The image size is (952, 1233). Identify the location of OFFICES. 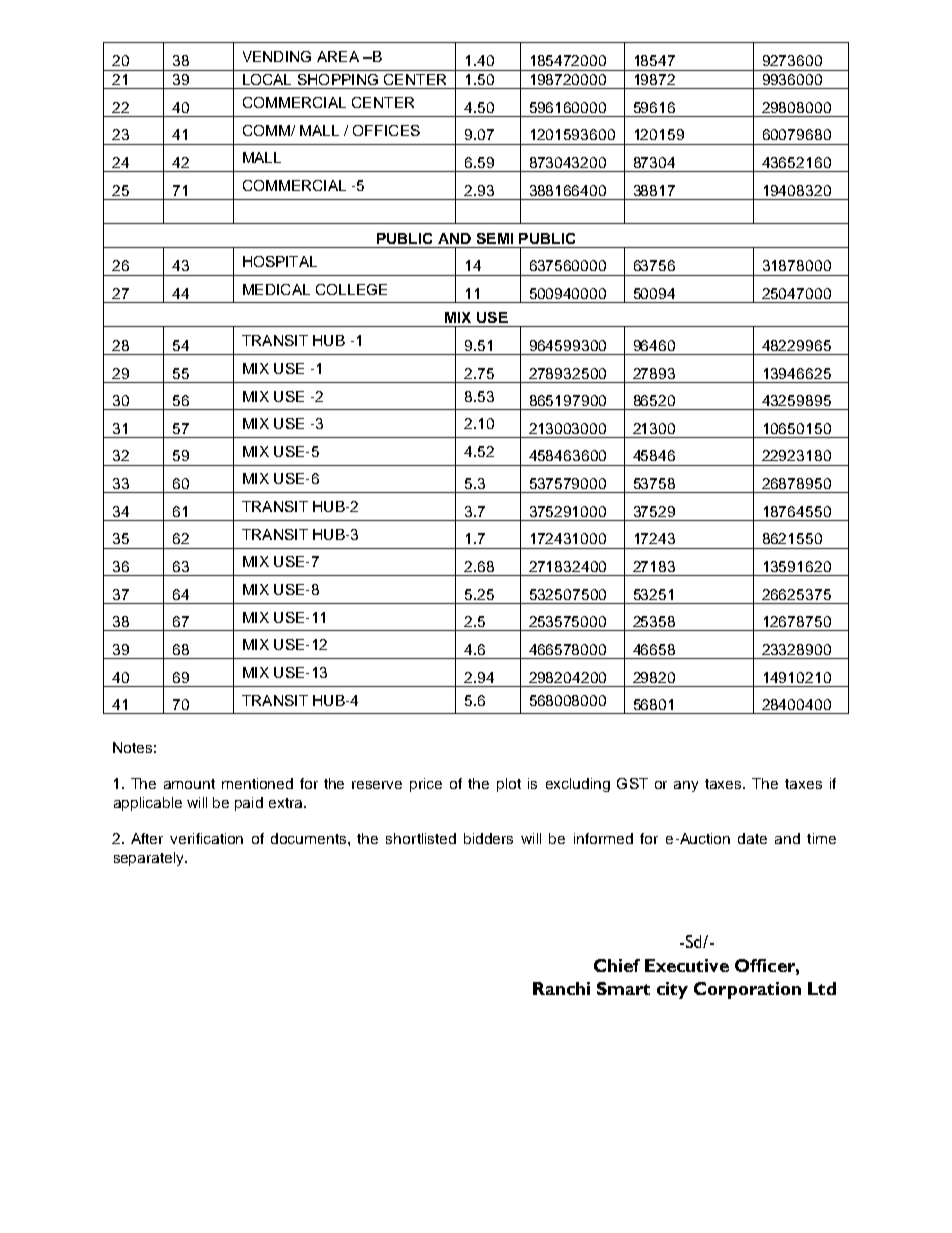
(386, 130).
